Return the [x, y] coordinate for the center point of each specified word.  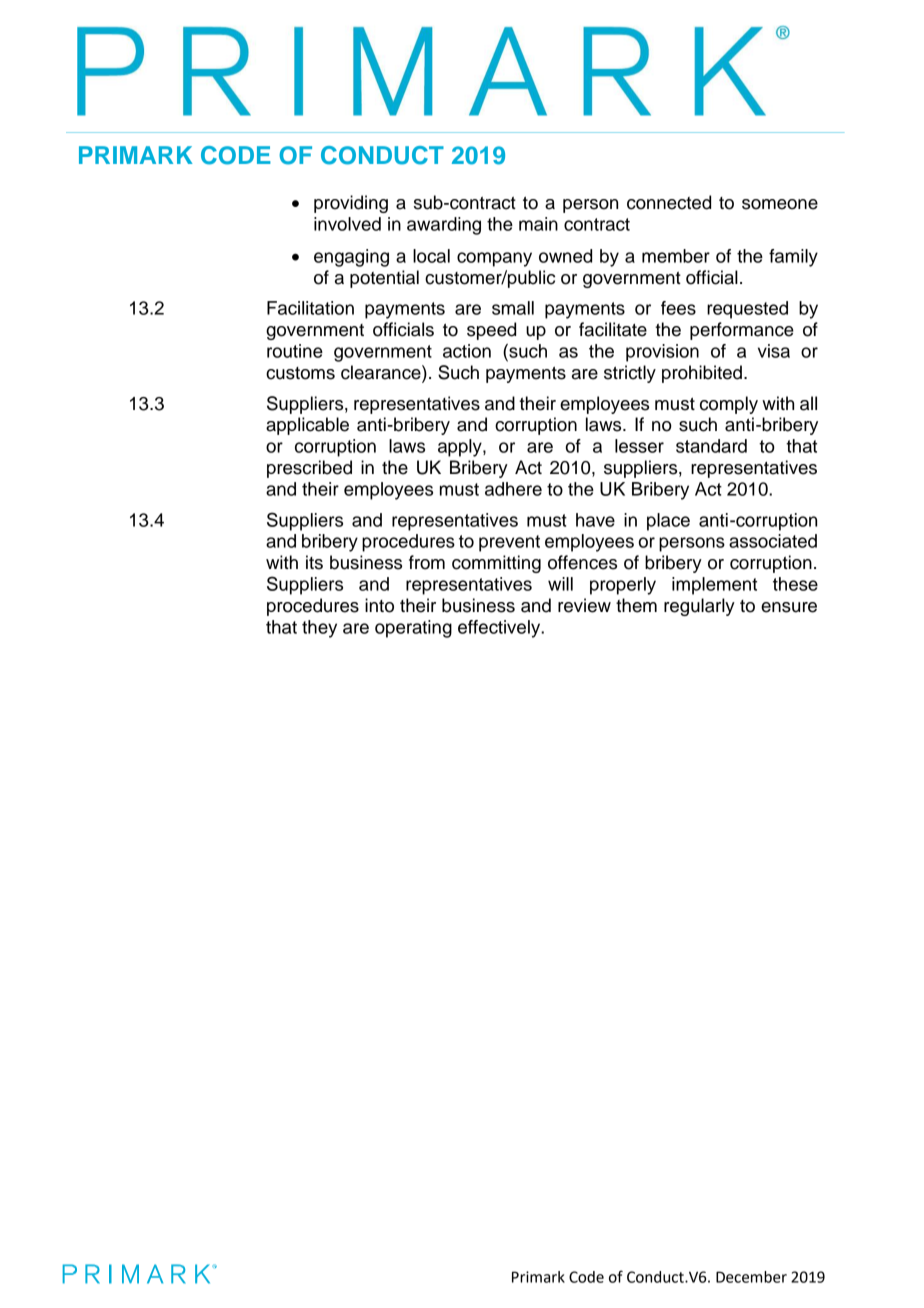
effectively [500, 629]
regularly [699, 607]
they [319, 629]
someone [780, 204]
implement [714, 586]
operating [413, 629]
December [751, 1277]
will [560, 584]
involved [347, 224]
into [379, 605]
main [538, 224]
